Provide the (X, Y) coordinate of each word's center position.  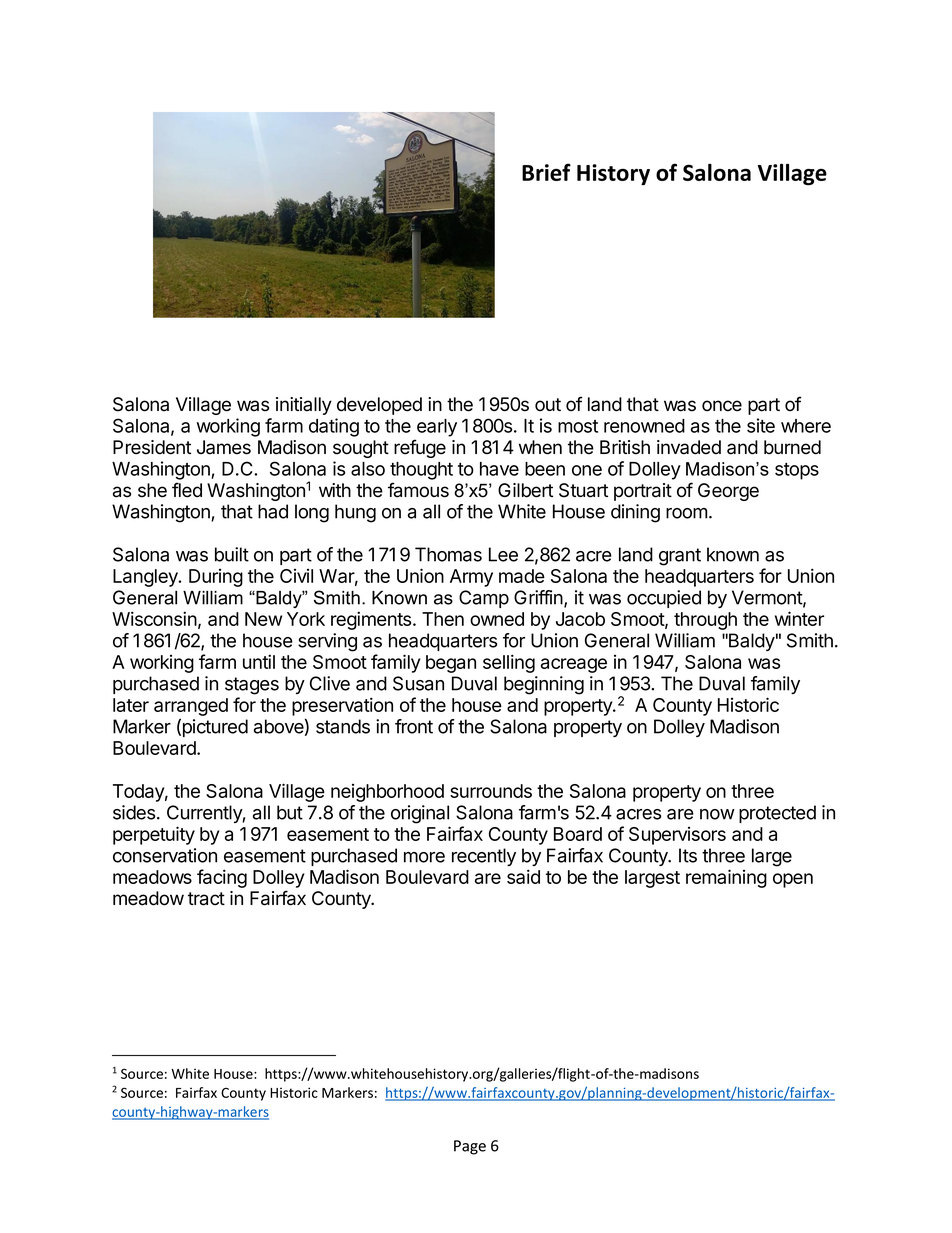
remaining (726, 878)
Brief (546, 172)
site (761, 425)
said (523, 876)
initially (304, 406)
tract (206, 899)
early (437, 428)
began (451, 664)
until (259, 661)
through (705, 621)
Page (470, 1147)
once (722, 406)
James (224, 447)
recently (484, 857)
